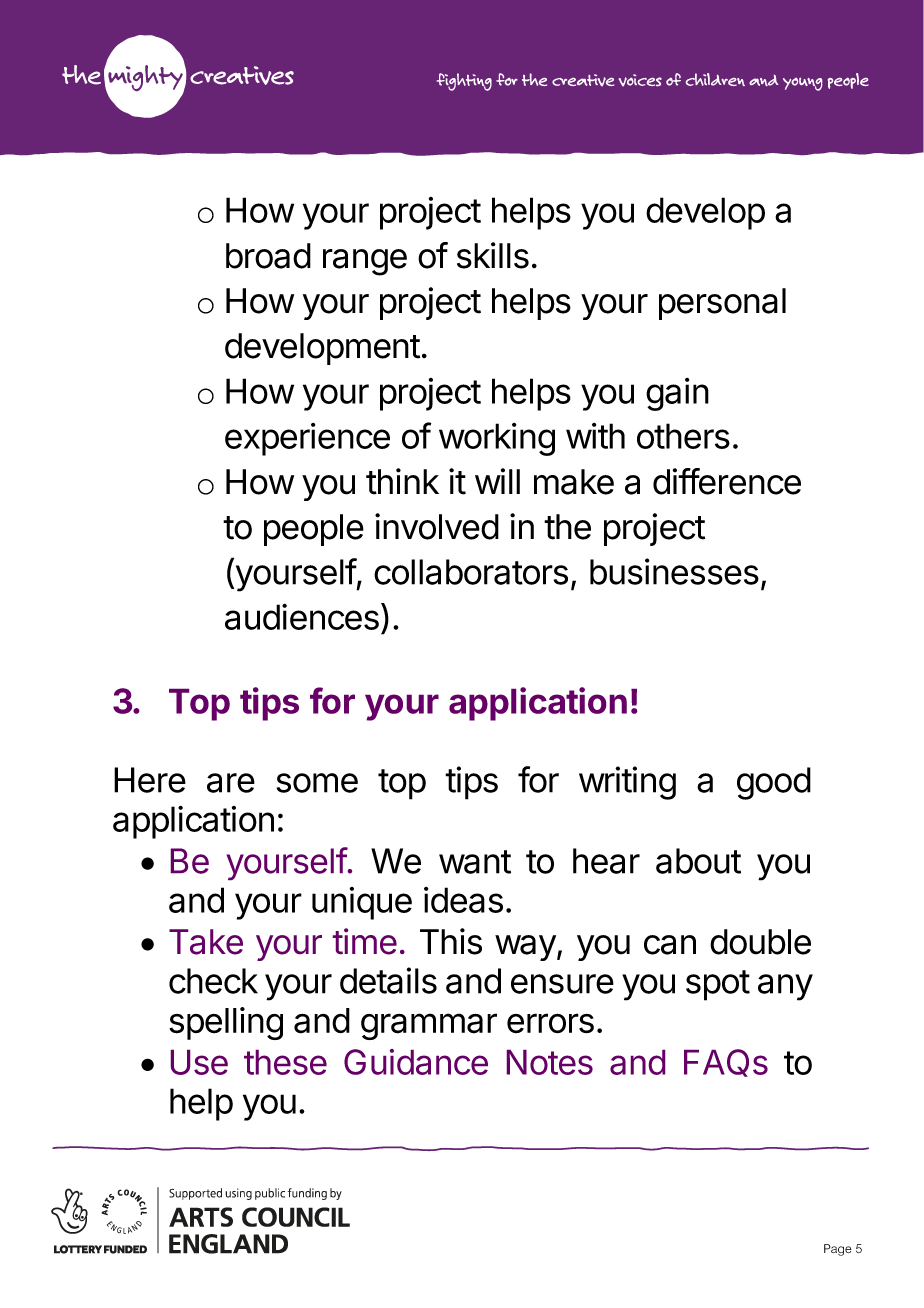 The height and width of the screenshot is (1308, 924). I want to click on difference, so click(727, 481).
